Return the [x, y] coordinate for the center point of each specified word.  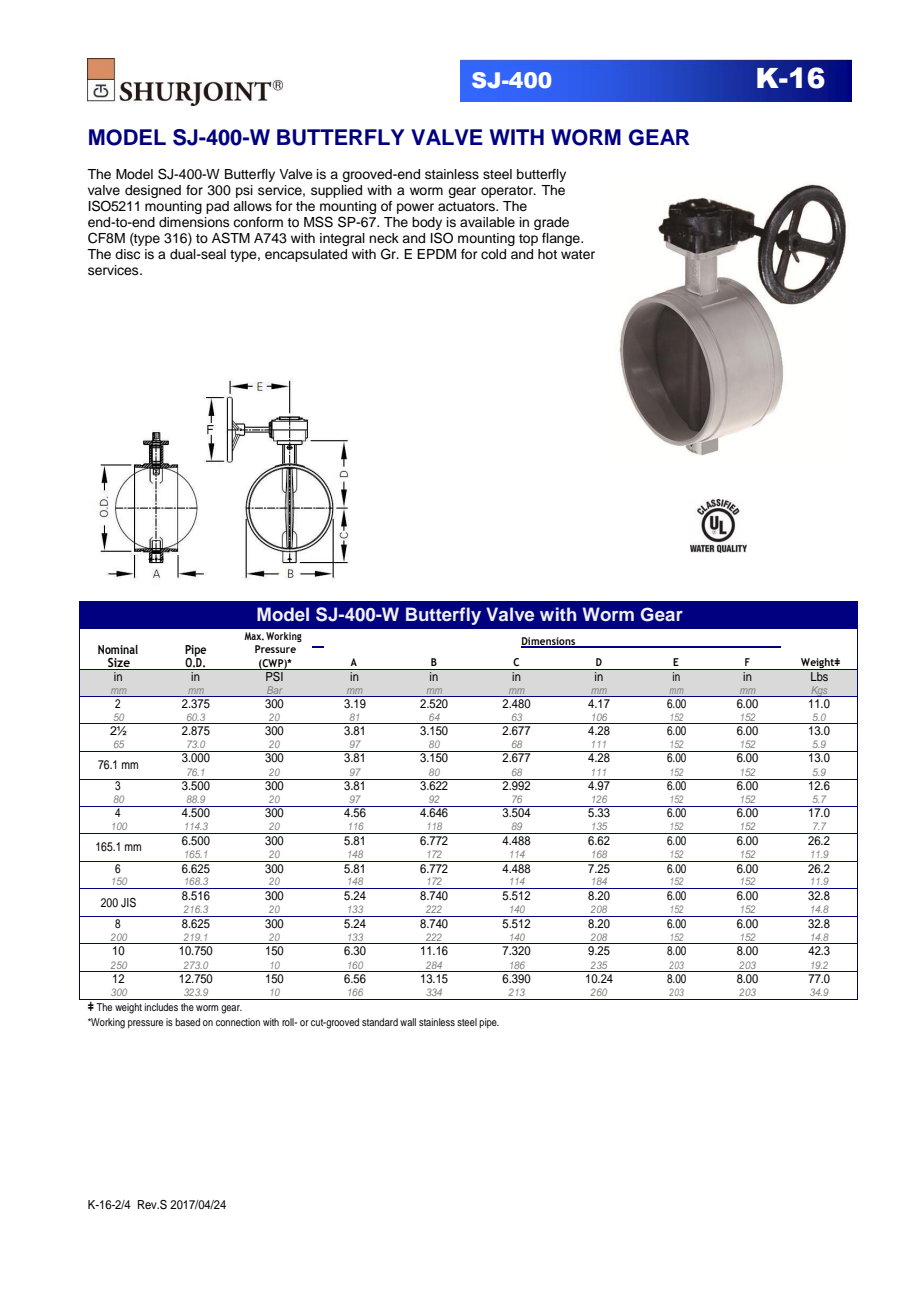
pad [217, 207]
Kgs [819, 691]
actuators [468, 207]
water [578, 254]
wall [408, 1022]
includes [161, 1007]
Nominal [118, 649]
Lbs [820, 675]
